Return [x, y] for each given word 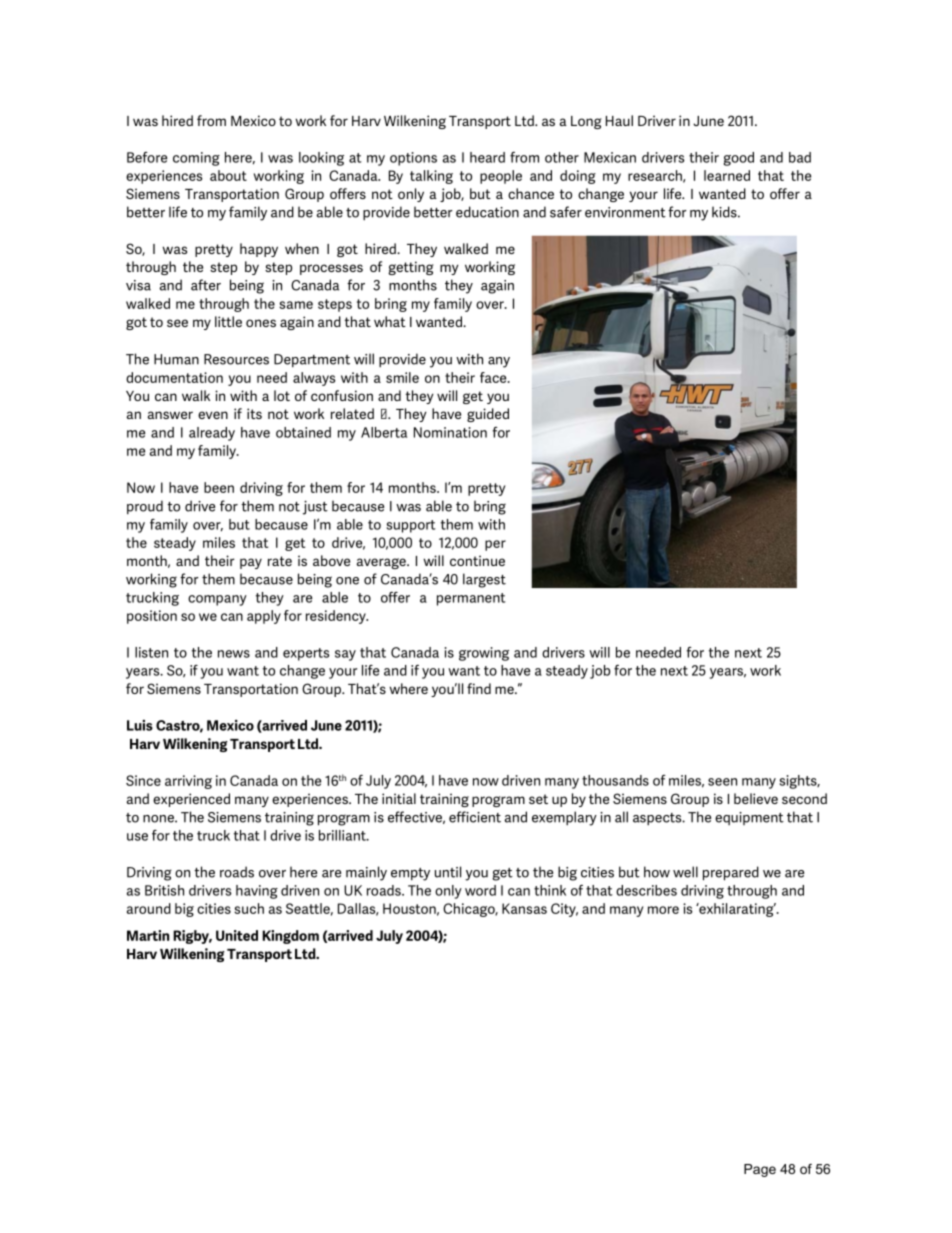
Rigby [192, 937]
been [219, 487]
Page [760, 1170]
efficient [475, 817]
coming [196, 159]
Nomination [450, 432]
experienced [191, 800]
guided [488, 415]
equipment [749, 818]
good [739, 159]
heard [487, 157]
